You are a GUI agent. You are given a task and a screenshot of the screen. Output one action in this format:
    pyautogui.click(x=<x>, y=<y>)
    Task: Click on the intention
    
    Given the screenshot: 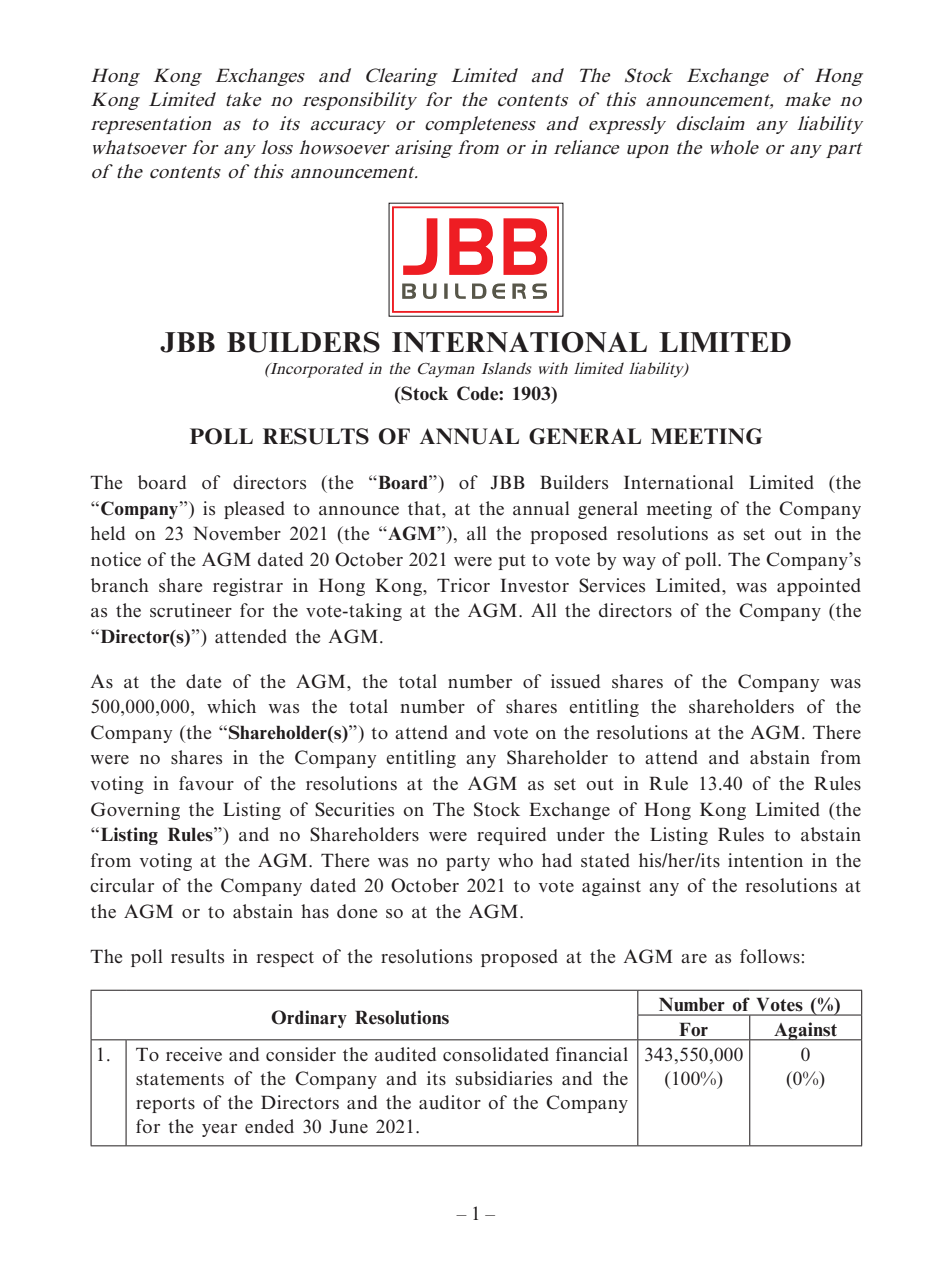 What is the action you would take?
    pyautogui.click(x=765, y=860)
